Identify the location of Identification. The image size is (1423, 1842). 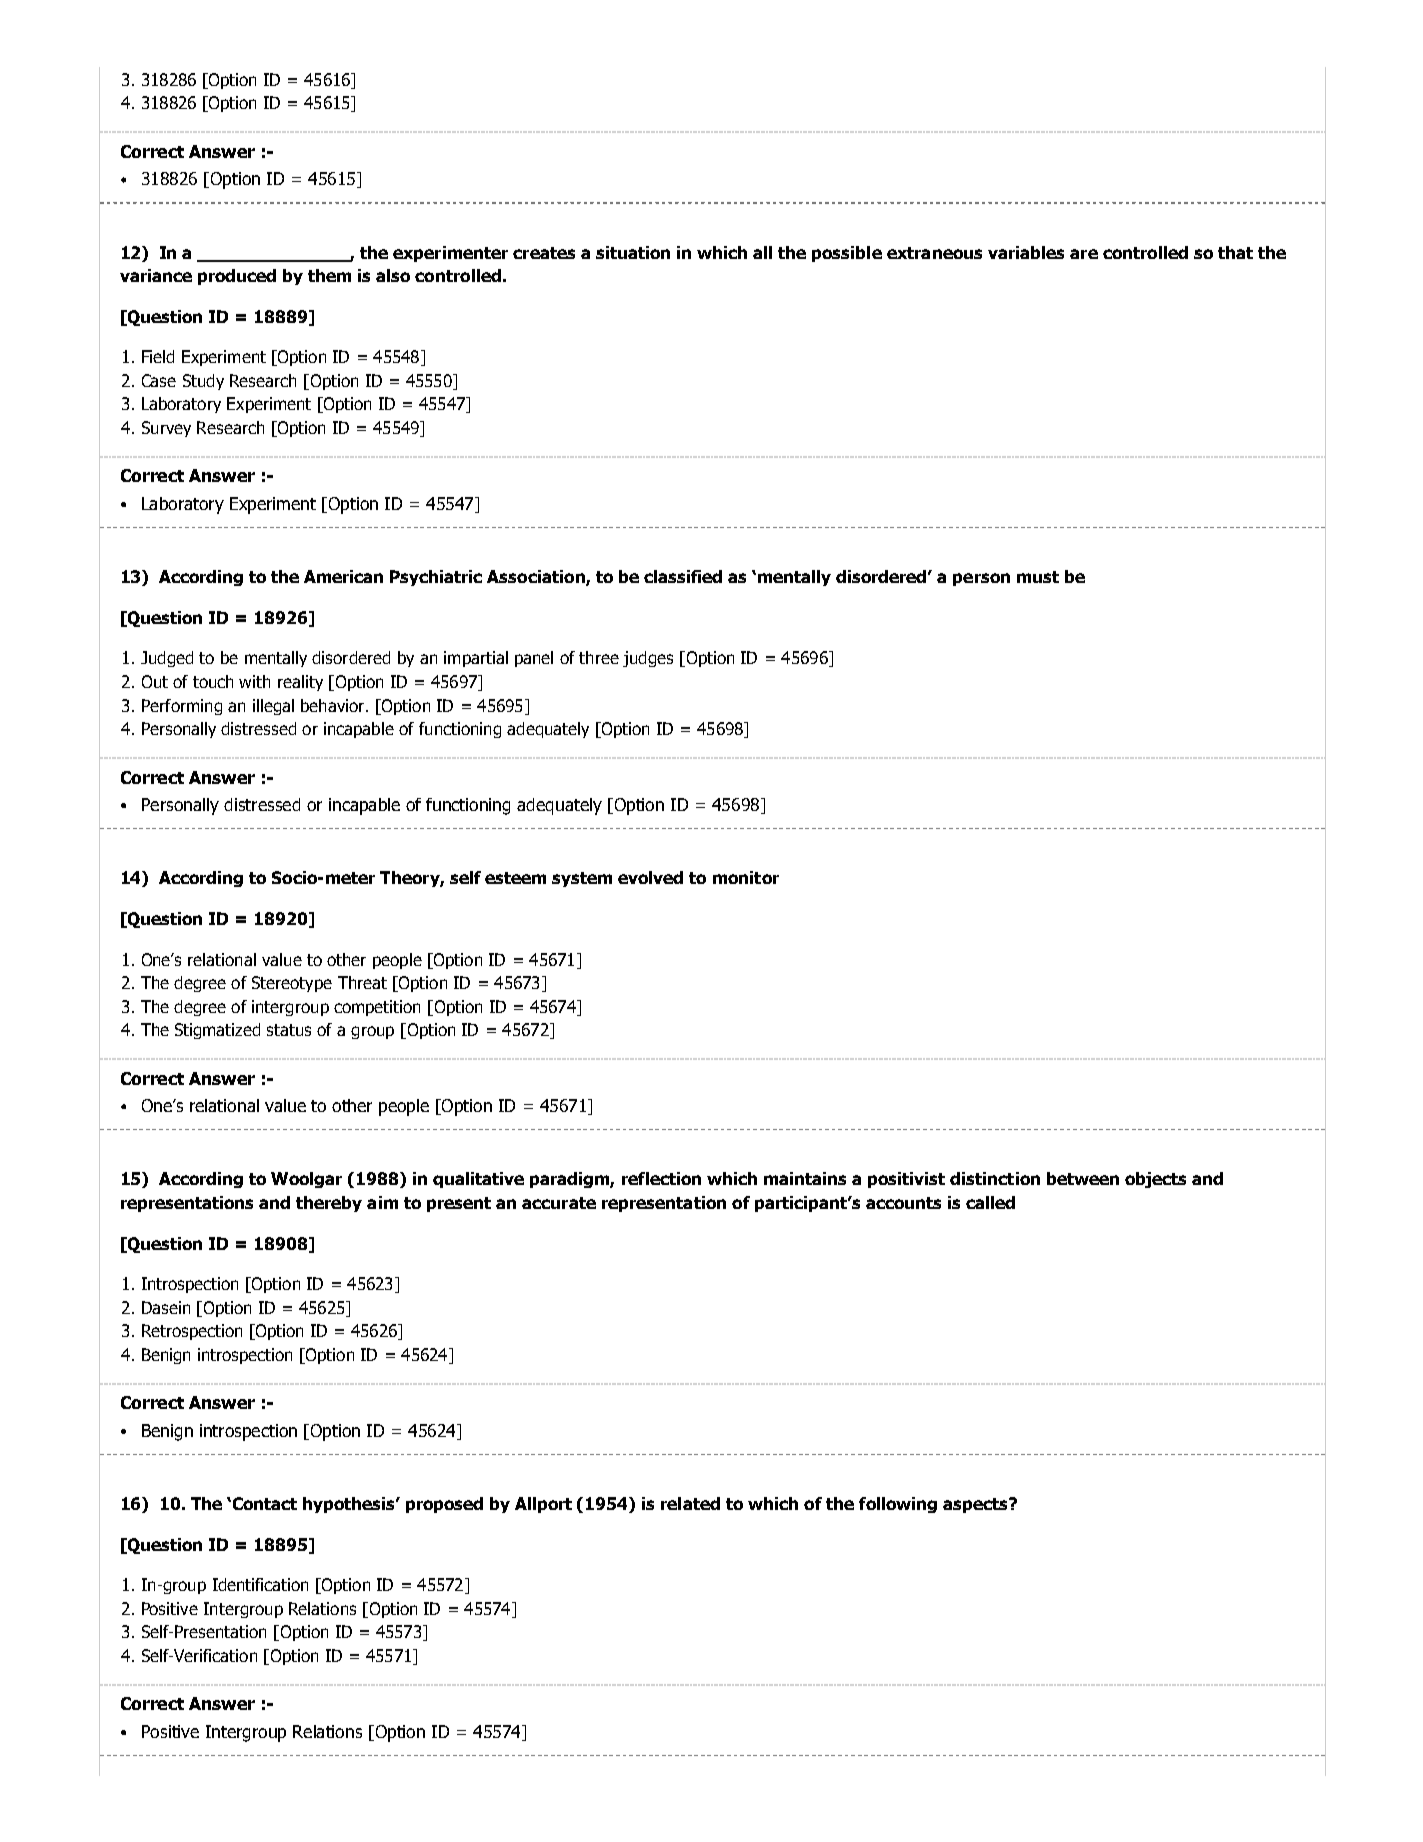
(260, 1584).
